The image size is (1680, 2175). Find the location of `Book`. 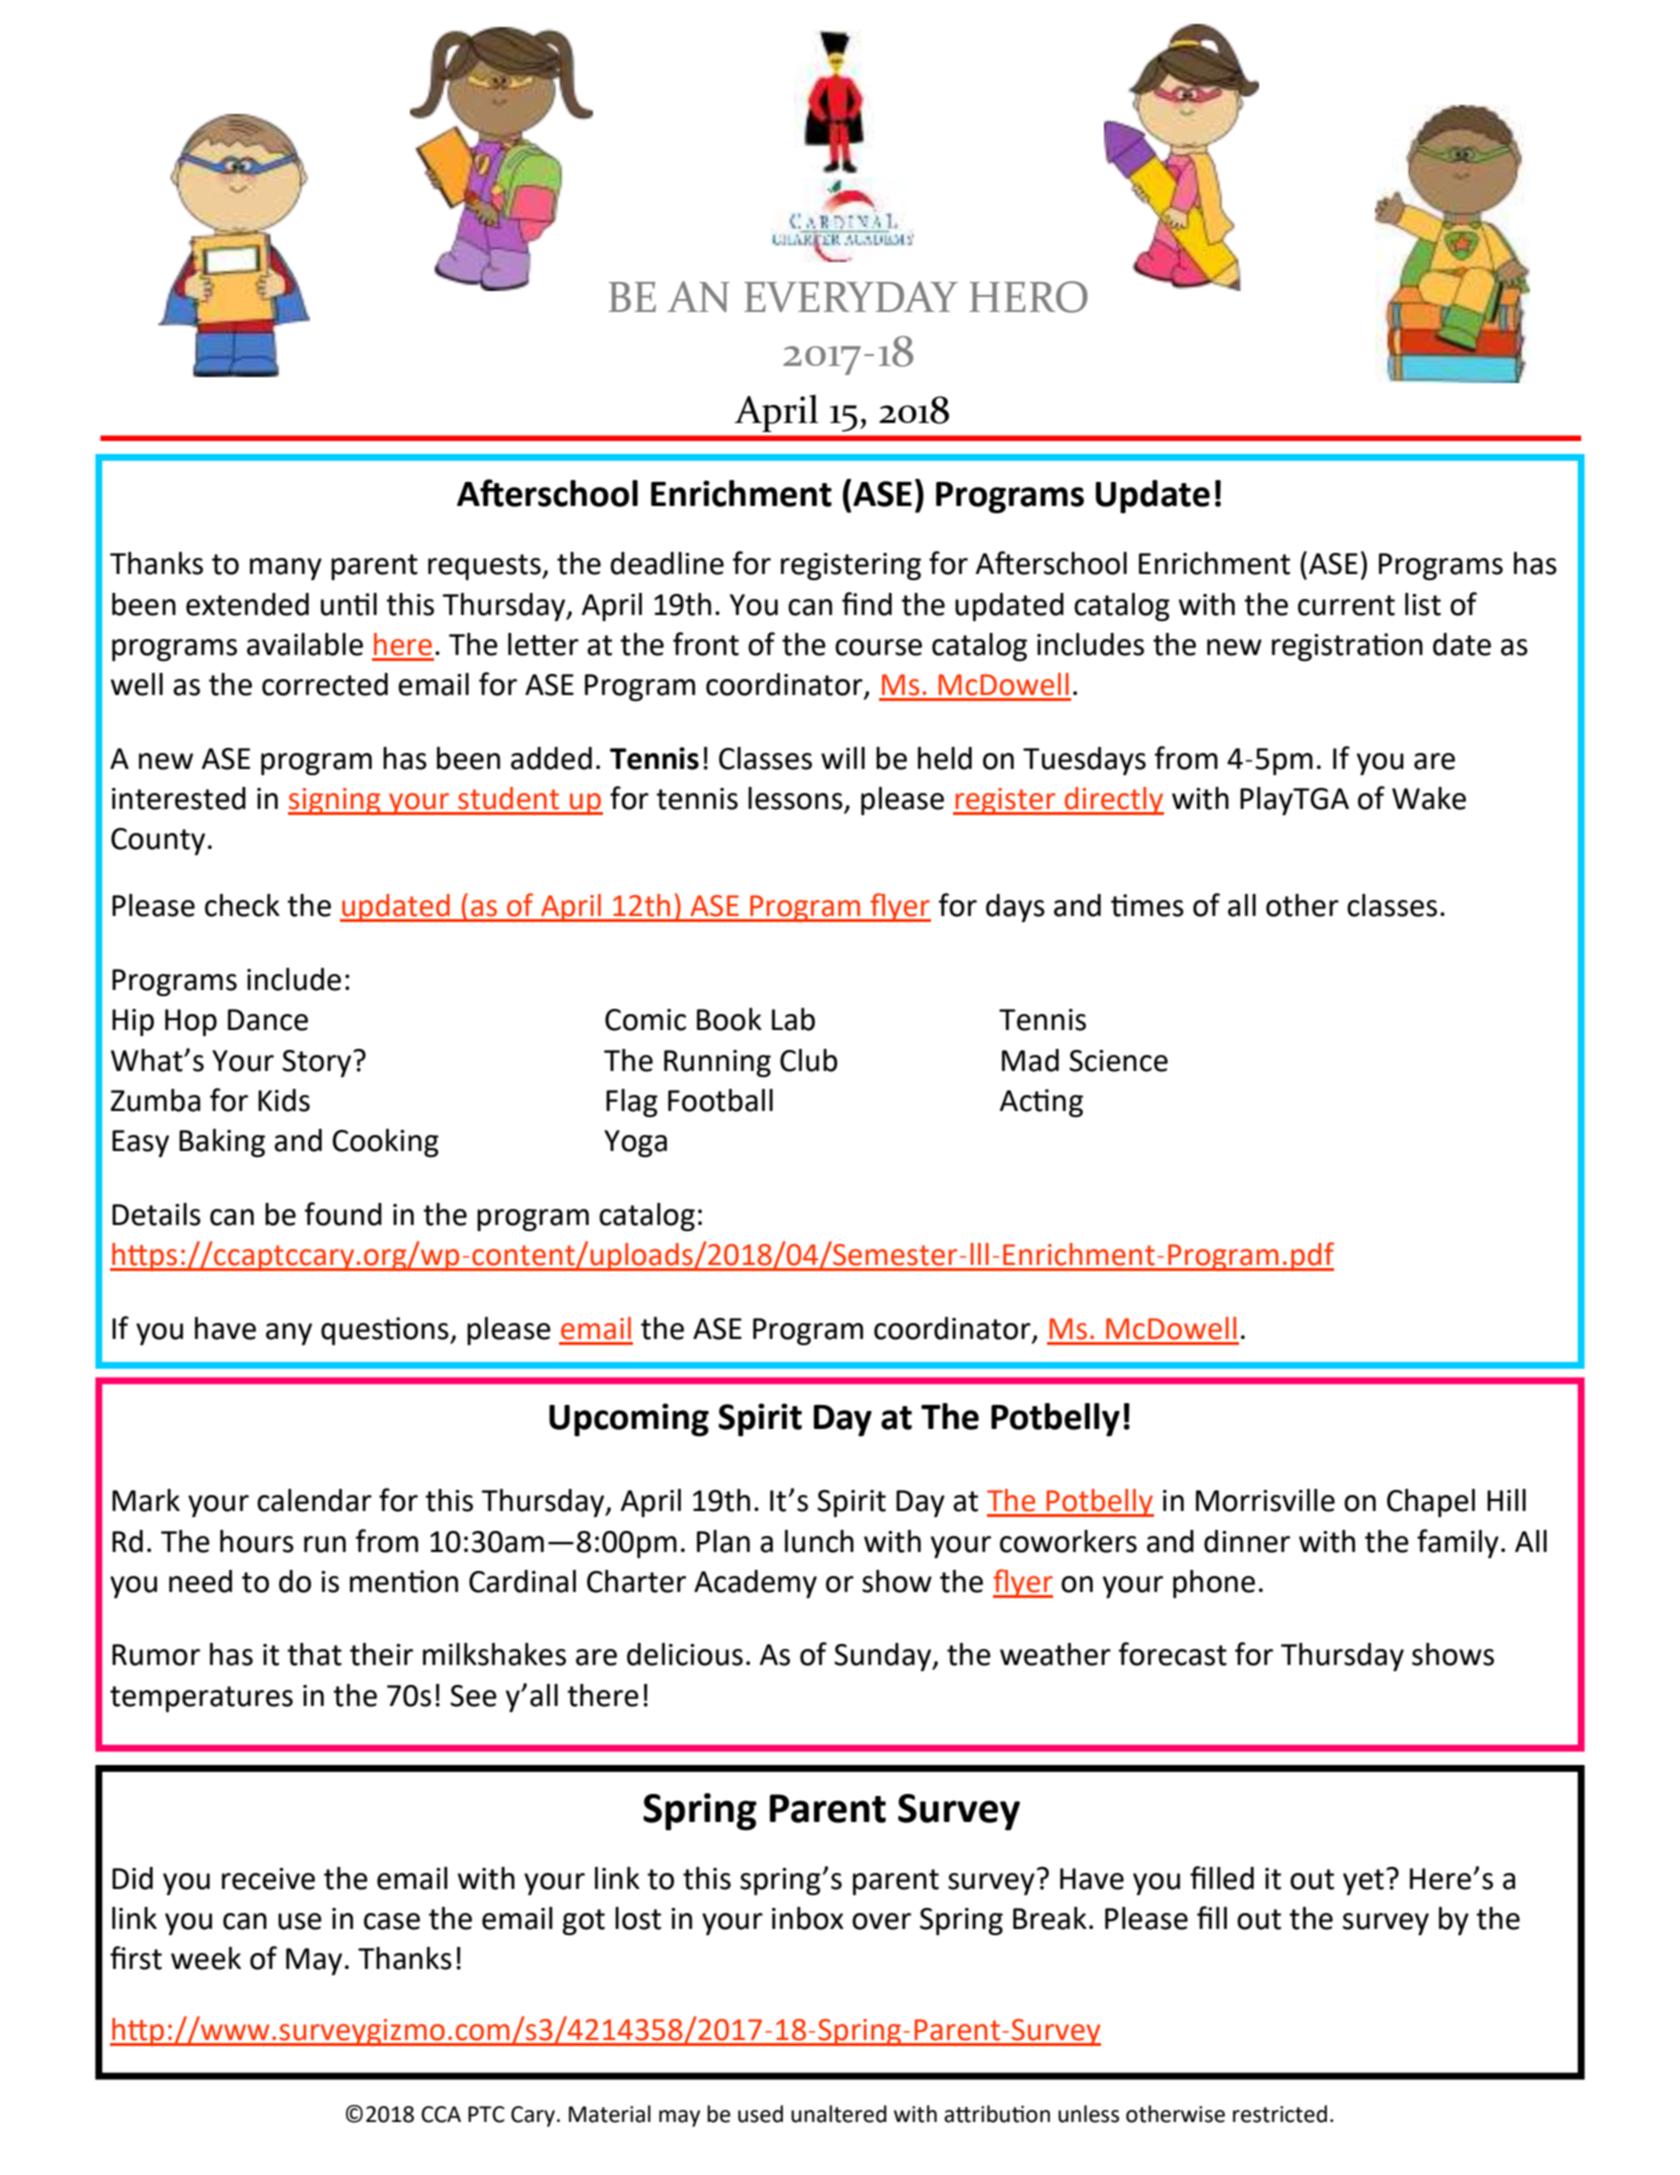

Book is located at coordinates (729, 1019).
